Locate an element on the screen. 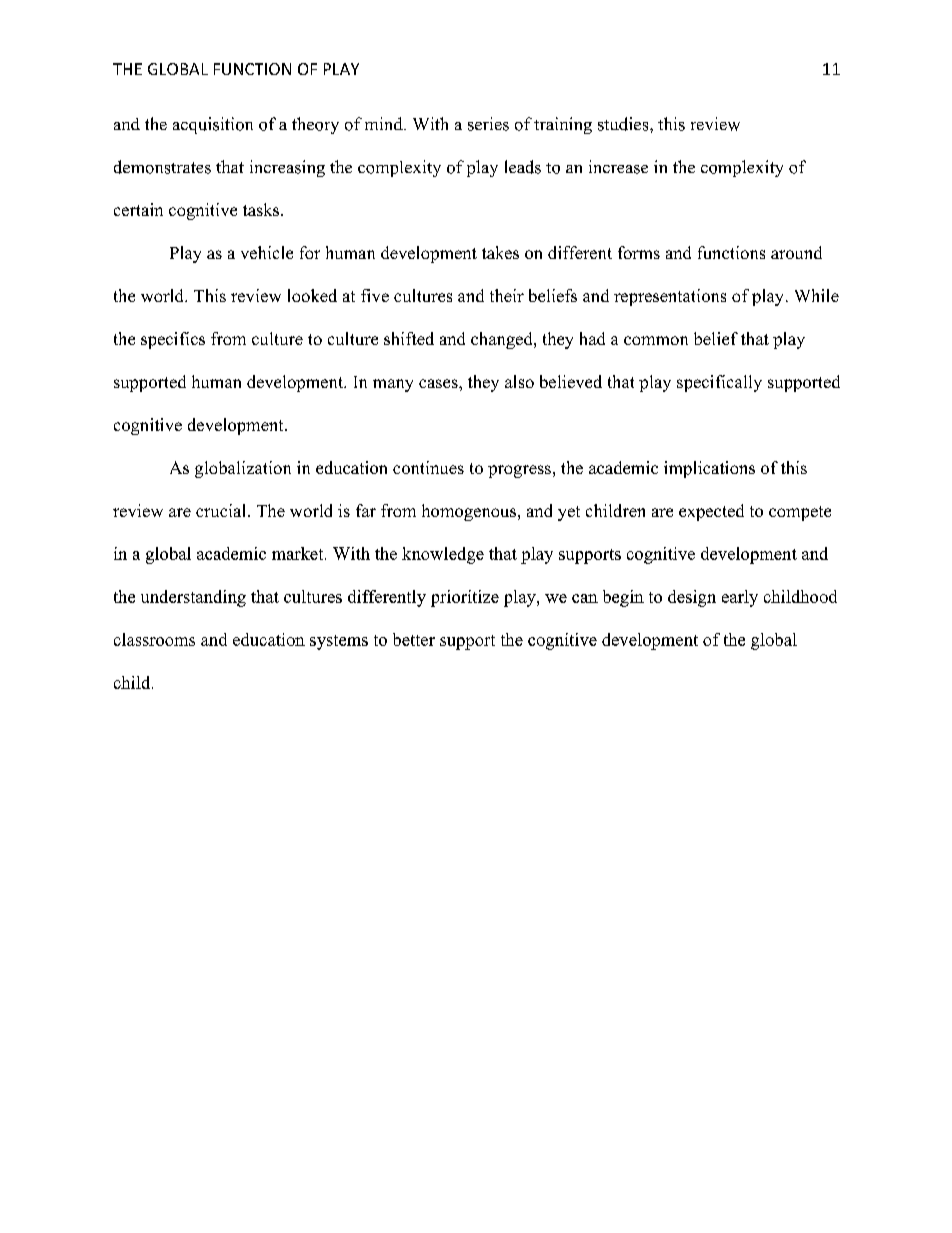 The image size is (952, 1233). expected is located at coordinates (711, 512).
